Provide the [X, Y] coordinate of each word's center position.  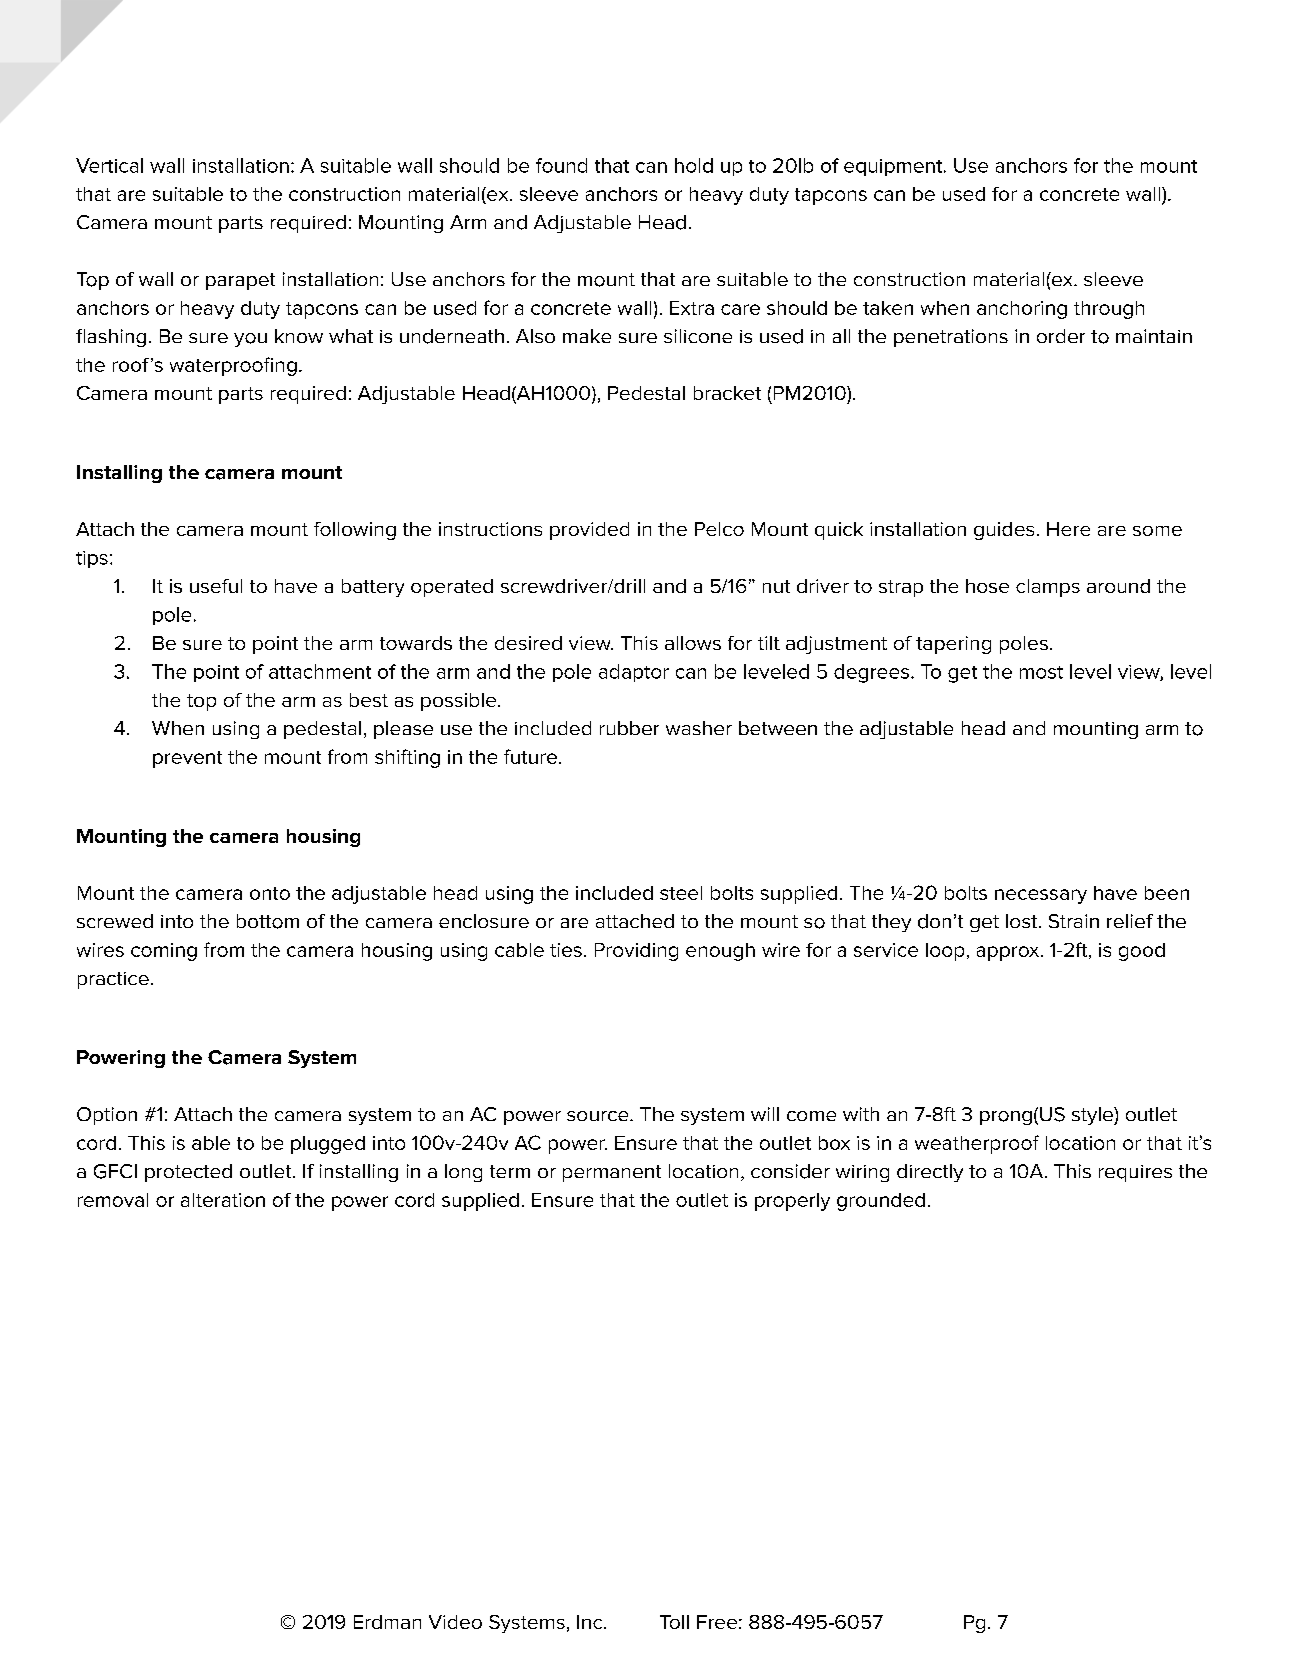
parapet [240, 281]
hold [694, 165]
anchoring [1022, 310]
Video [455, 1622]
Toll [674, 1622]
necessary [1041, 896]
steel [681, 893]
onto [270, 893]
